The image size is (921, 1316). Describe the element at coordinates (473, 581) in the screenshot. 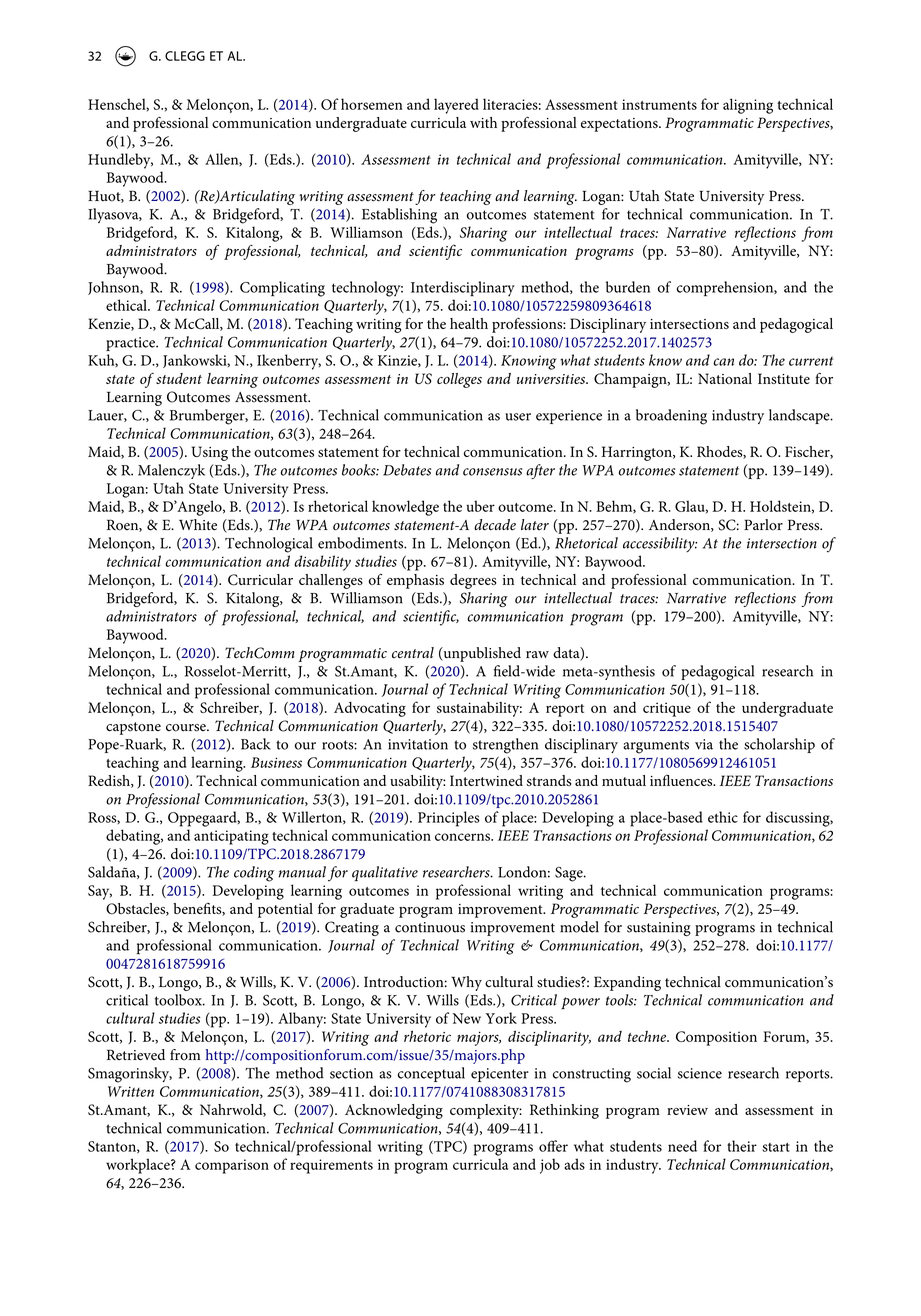

I see `degrees` at that location.
